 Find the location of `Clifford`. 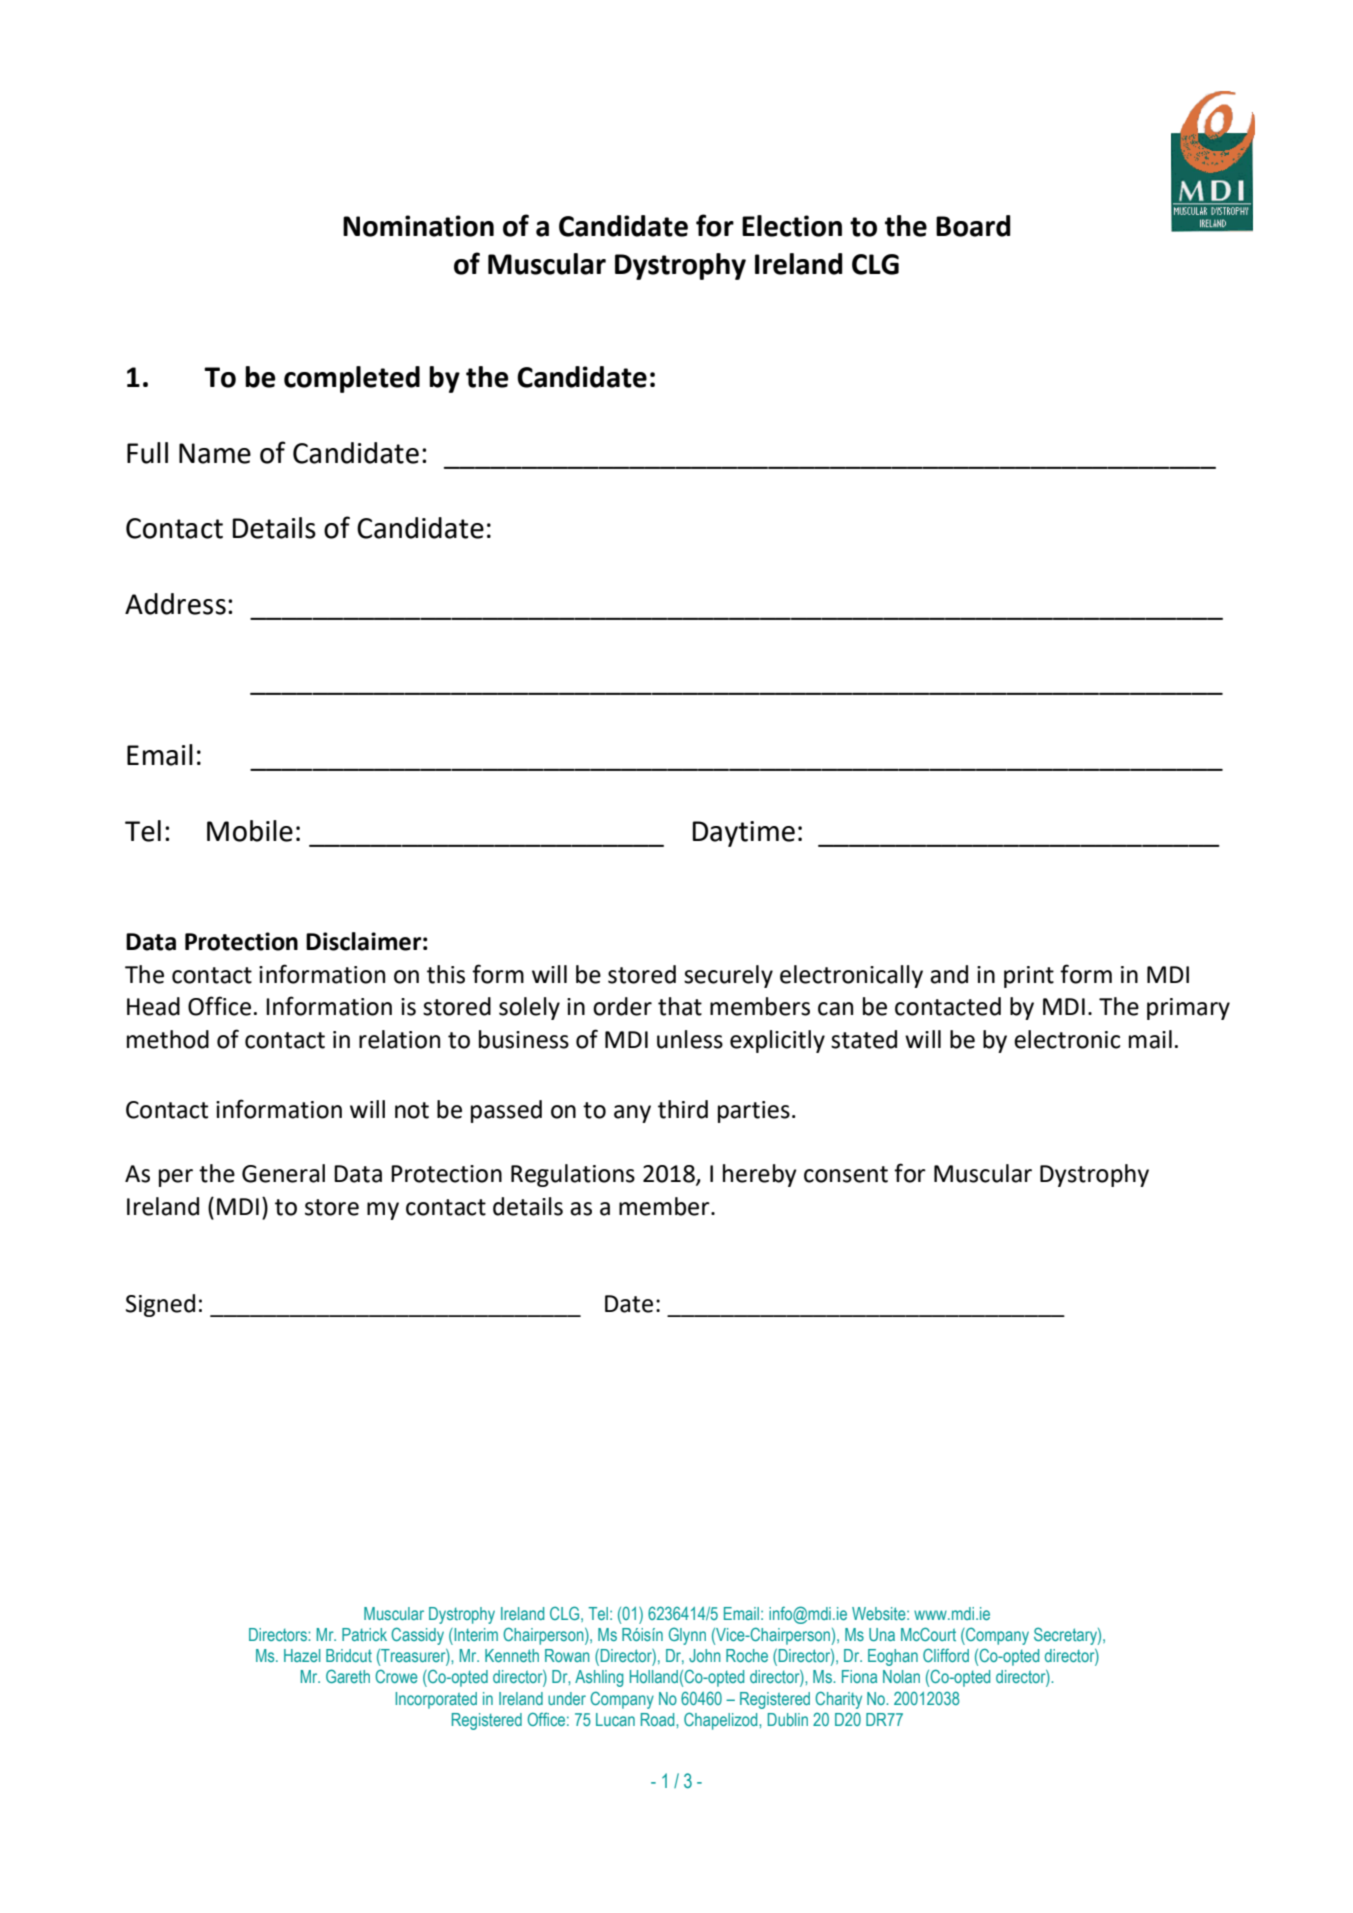

Clifford is located at coordinates (946, 1655).
